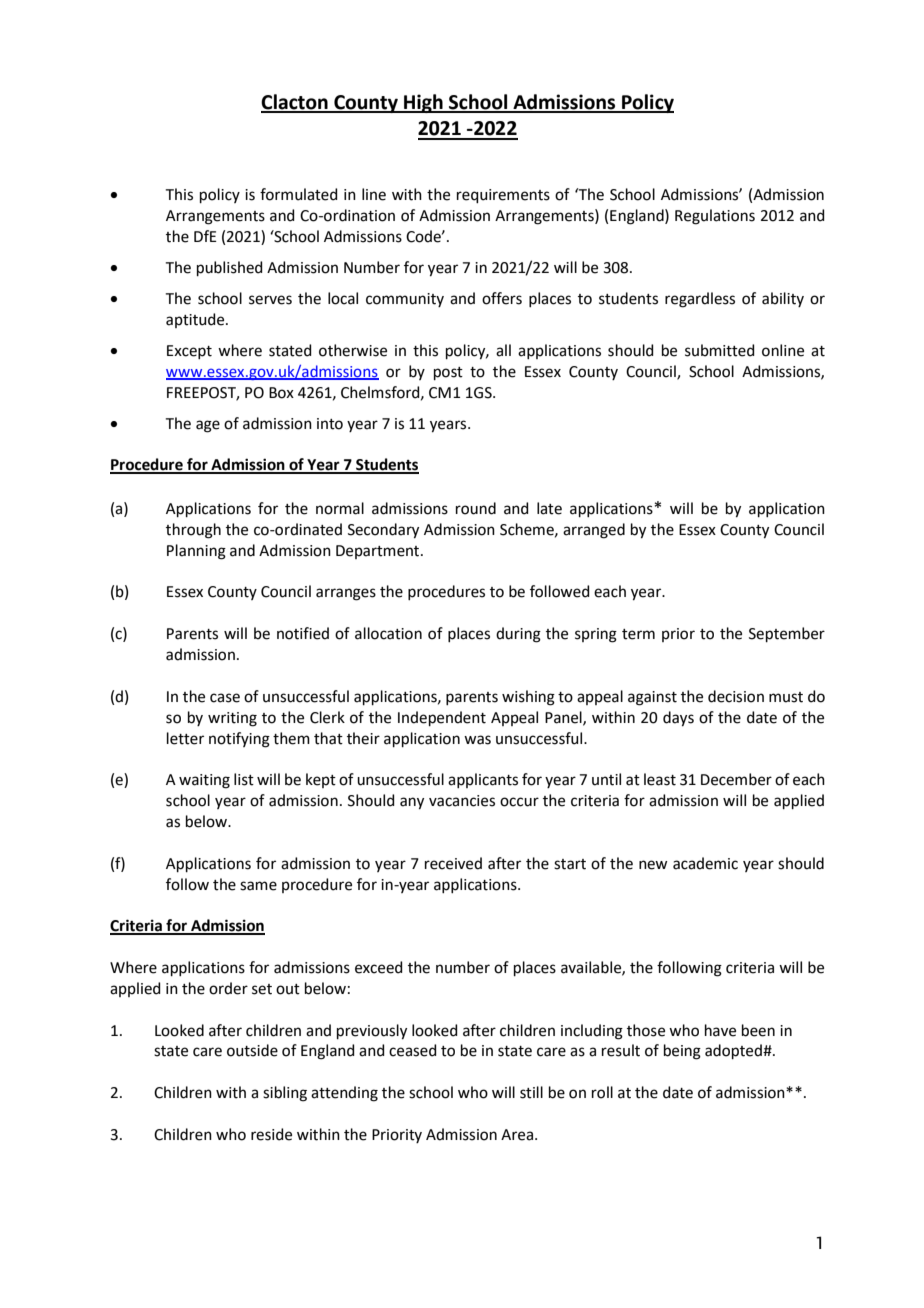 The height and width of the page is (1308, 924). I want to click on adopted, so click(734, 1051).
